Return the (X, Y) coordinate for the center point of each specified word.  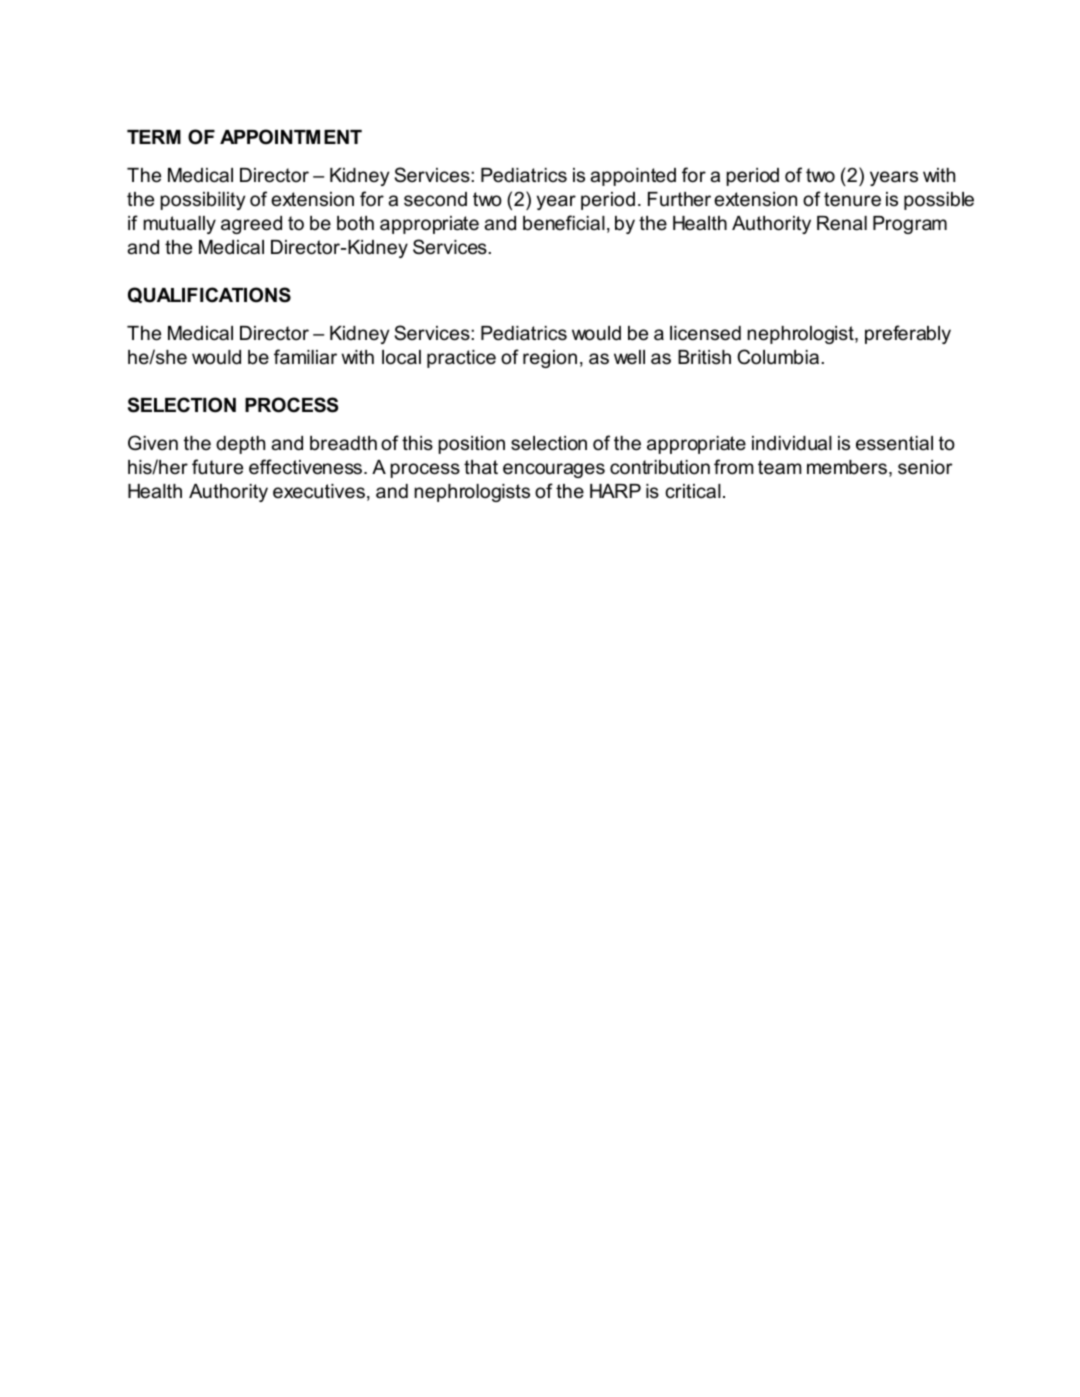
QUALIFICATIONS (209, 295)
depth (240, 445)
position (471, 445)
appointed (633, 177)
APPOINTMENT (291, 137)
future (217, 467)
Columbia (778, 357)
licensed (705, 333)
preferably (908, 334)
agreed (251, 225)
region (550, 359)
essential (894, 443)
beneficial (564, 223)
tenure (852, 199)
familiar (305, 357)
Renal (842, 223)
